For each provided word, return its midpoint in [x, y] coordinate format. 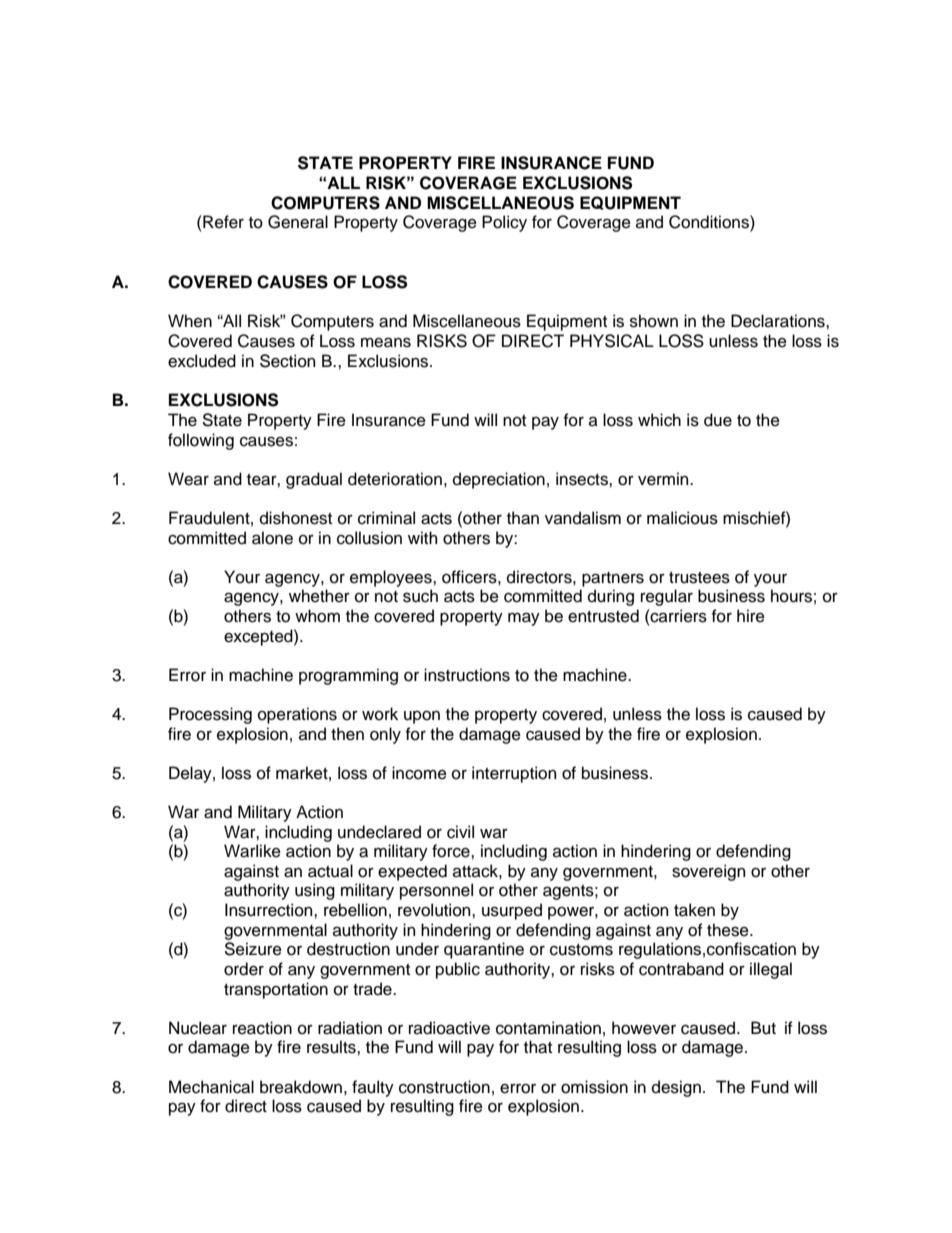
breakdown [301, 1087]
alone [272, 538]
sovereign [708, 872]
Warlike [252, 851]
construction [444, 1087]
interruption [514, 774]
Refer [222, 222]
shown [654, 321]
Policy [504, 223]
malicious [682, 518]
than [523, 518]
